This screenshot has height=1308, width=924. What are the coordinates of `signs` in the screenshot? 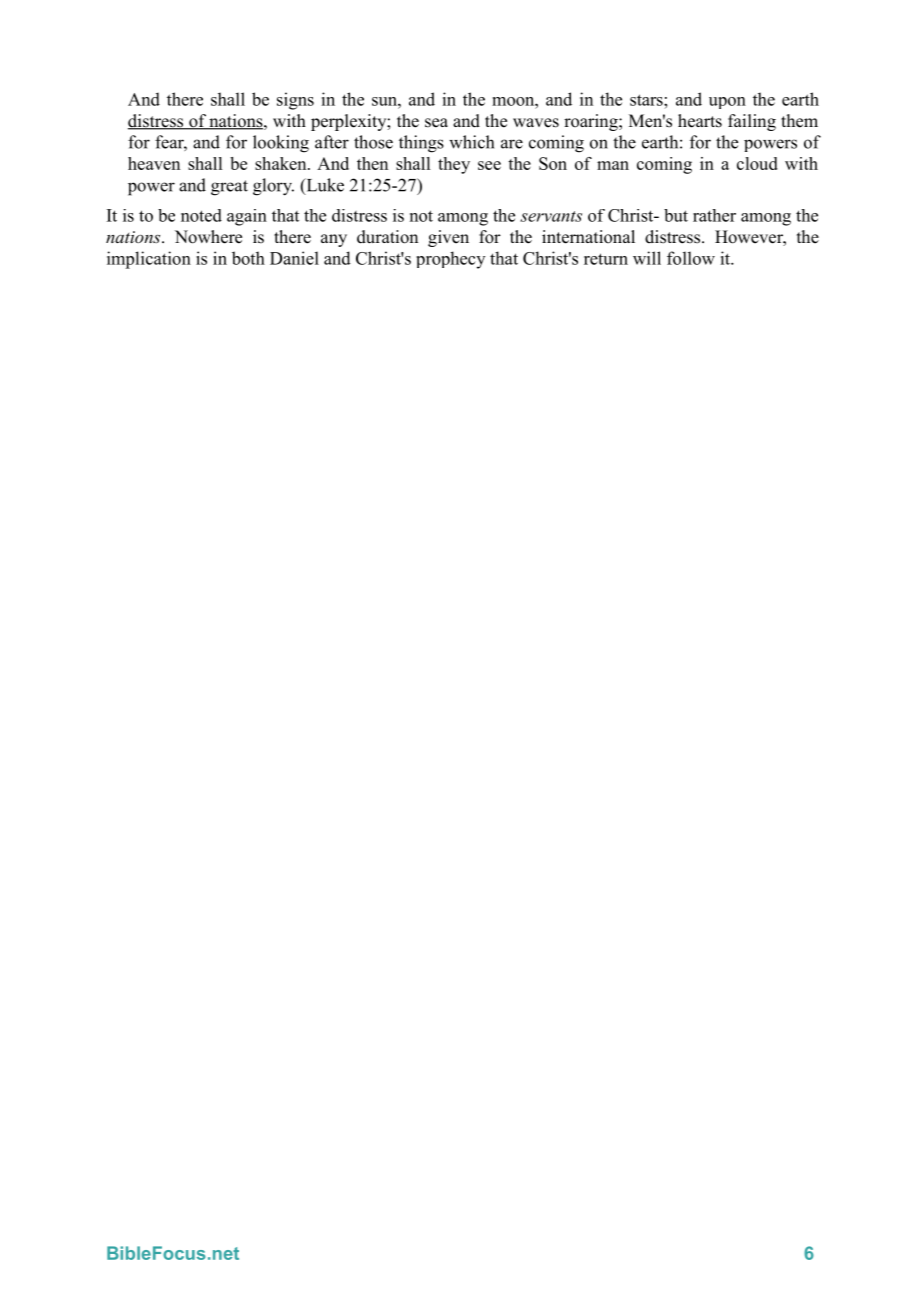 It's located at (295, 101).
